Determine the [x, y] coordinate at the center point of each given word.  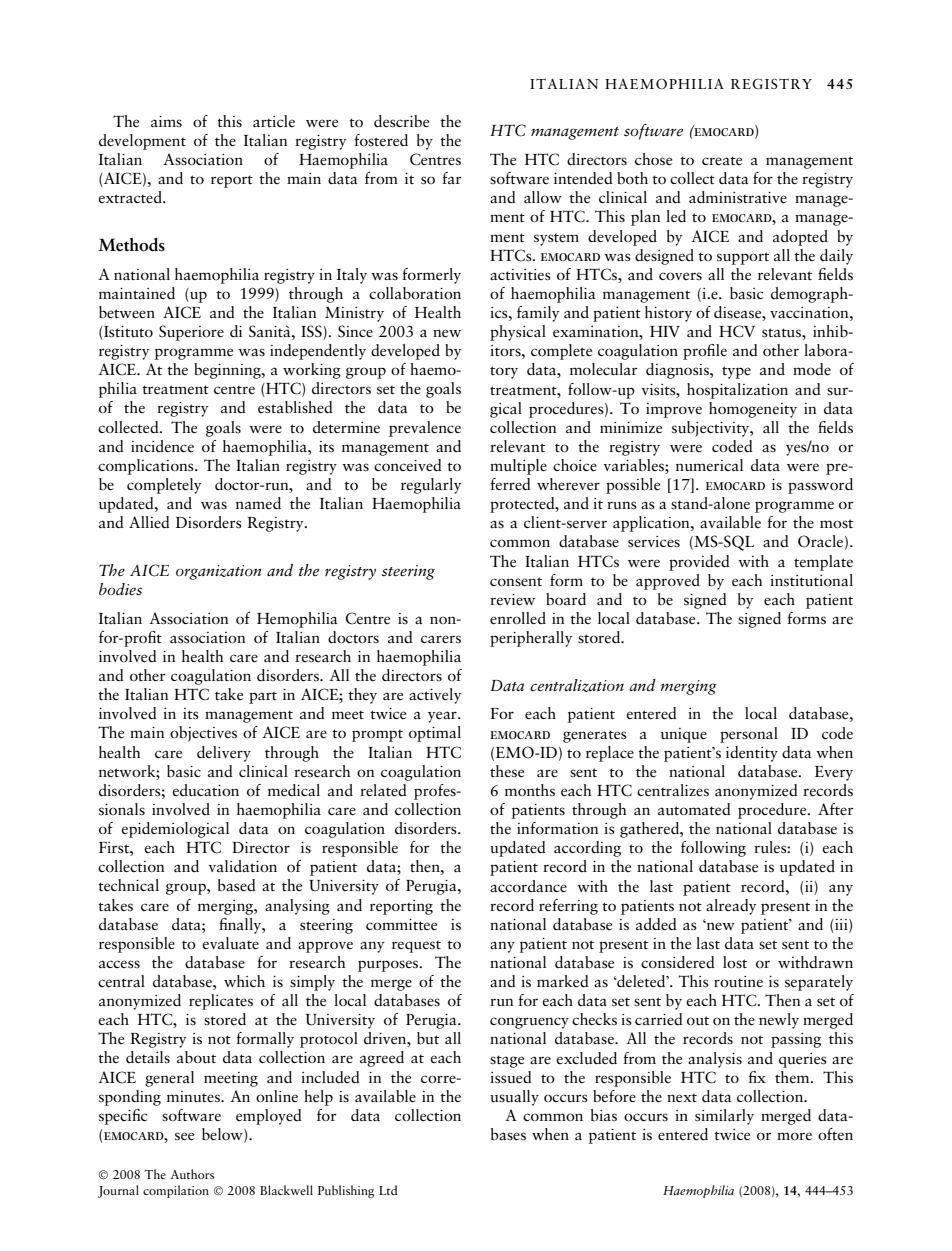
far [452, 178]
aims [166, 121]
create [722, 161]
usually [514, 1098]
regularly [431, 486]
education [205, 790]
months [530, 790]
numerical [709, 465]
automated [694, 809]
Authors [192, 1174]
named [258, 503]
